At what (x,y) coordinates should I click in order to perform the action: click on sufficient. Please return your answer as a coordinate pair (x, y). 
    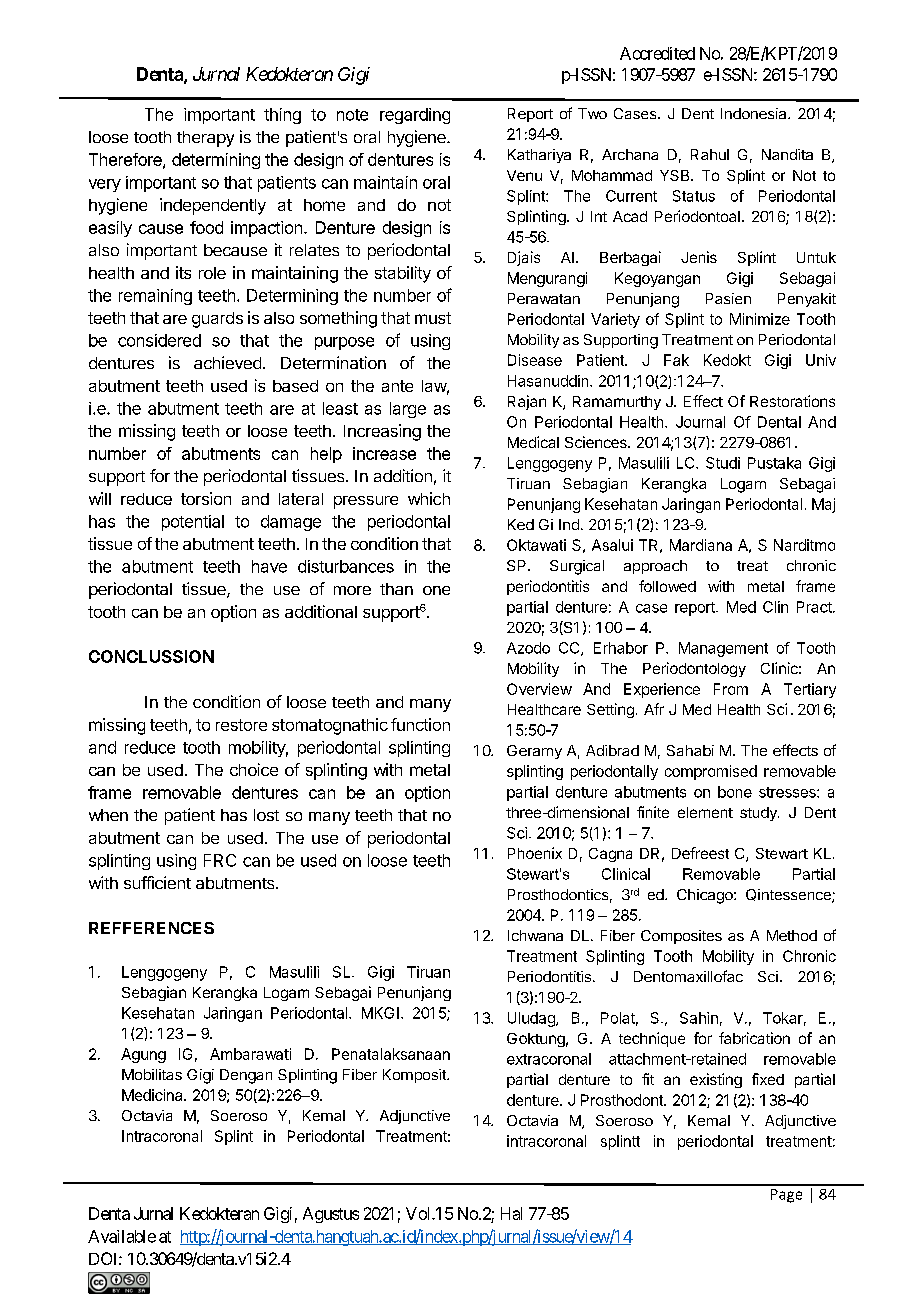
    Looking at the image, I should click on (157, 882).
